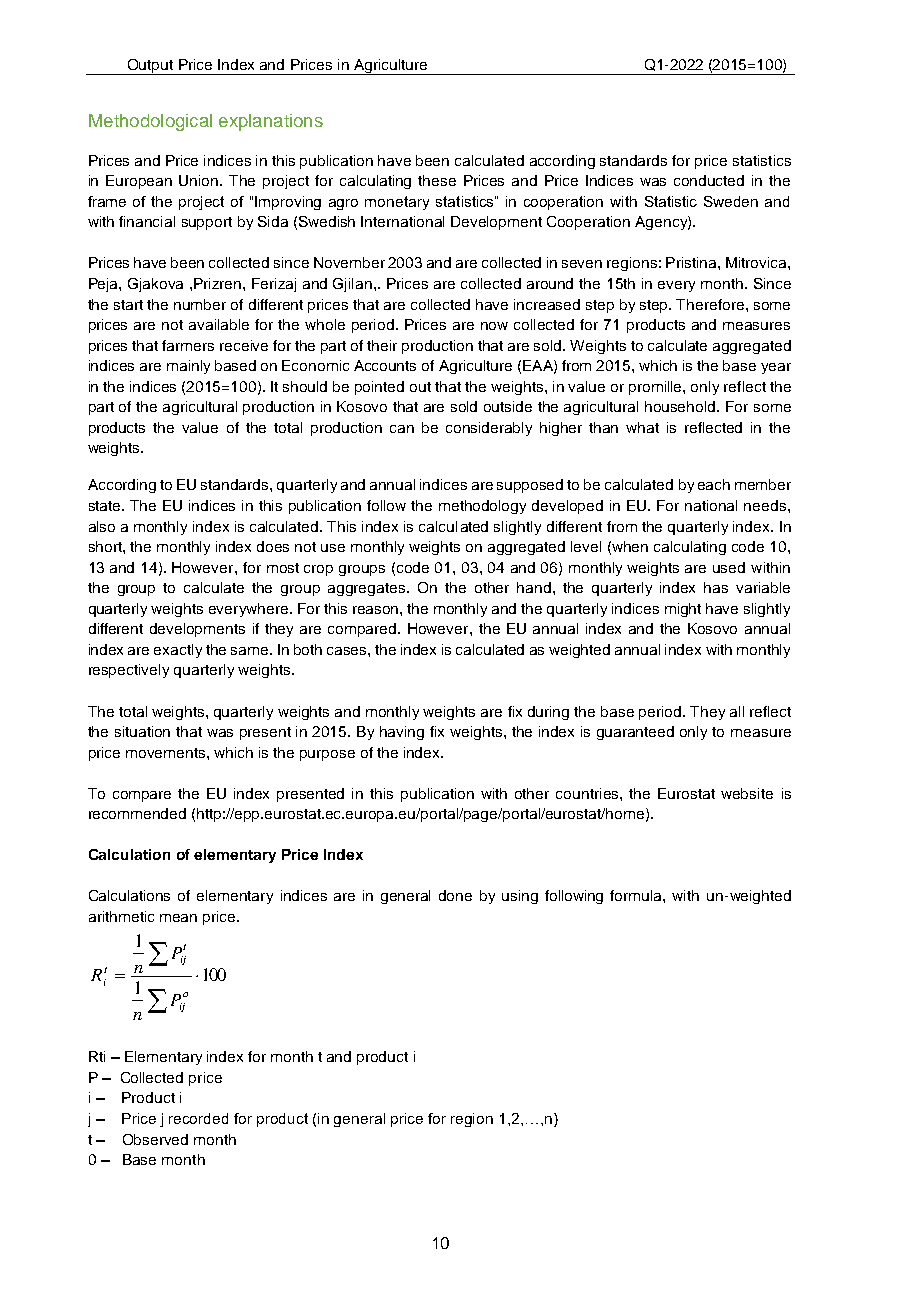 Image resolution: width=924 pixels, height=1308 pixels. Describe the element at coordinates (437, 180) in the screenshot. I see `these` at that location.
